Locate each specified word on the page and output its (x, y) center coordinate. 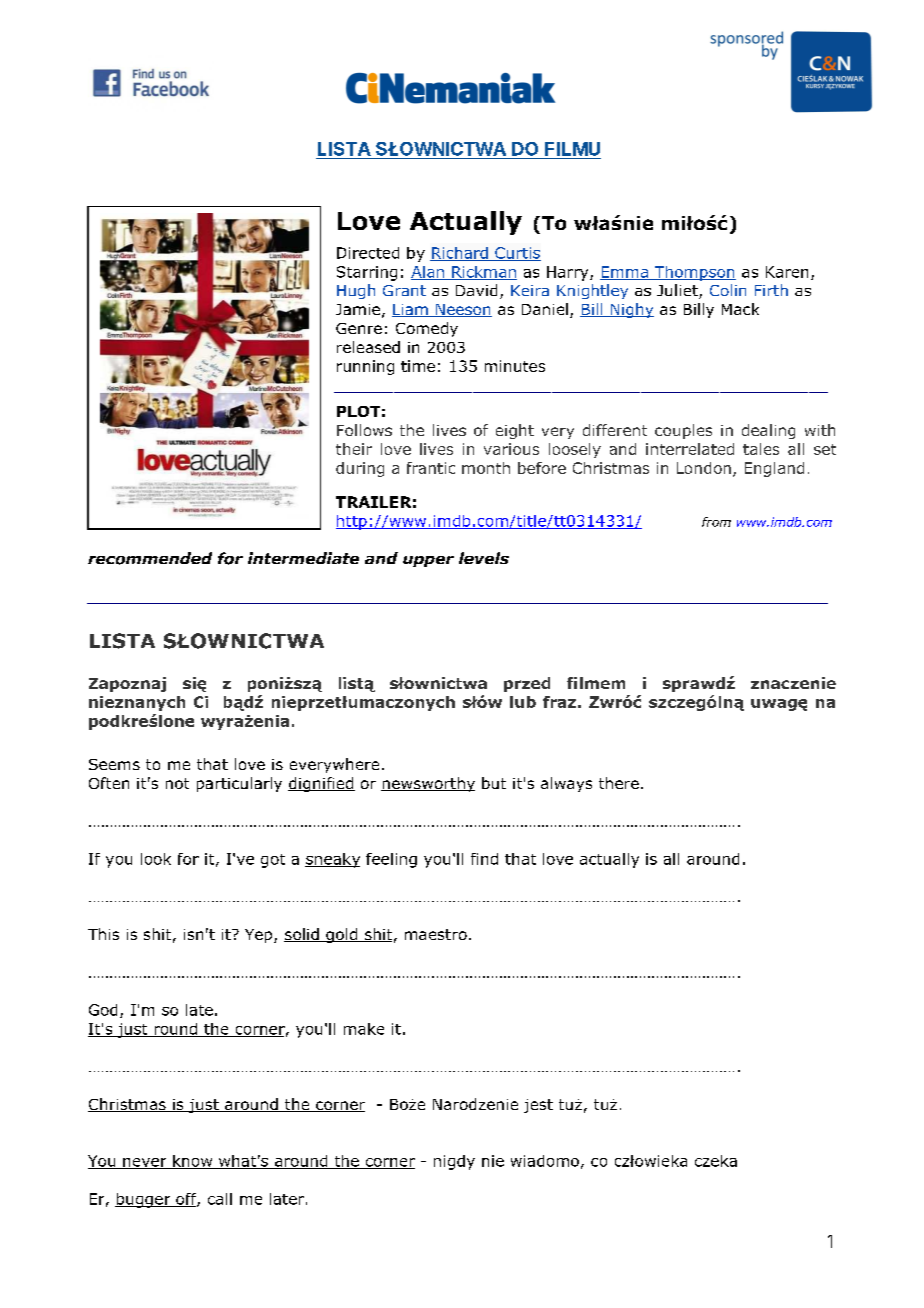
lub (523, 702)
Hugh (356, 291)
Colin (728, 290)
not (177, 783)
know (193, 1162)
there (619, 783)
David (476, 290)
